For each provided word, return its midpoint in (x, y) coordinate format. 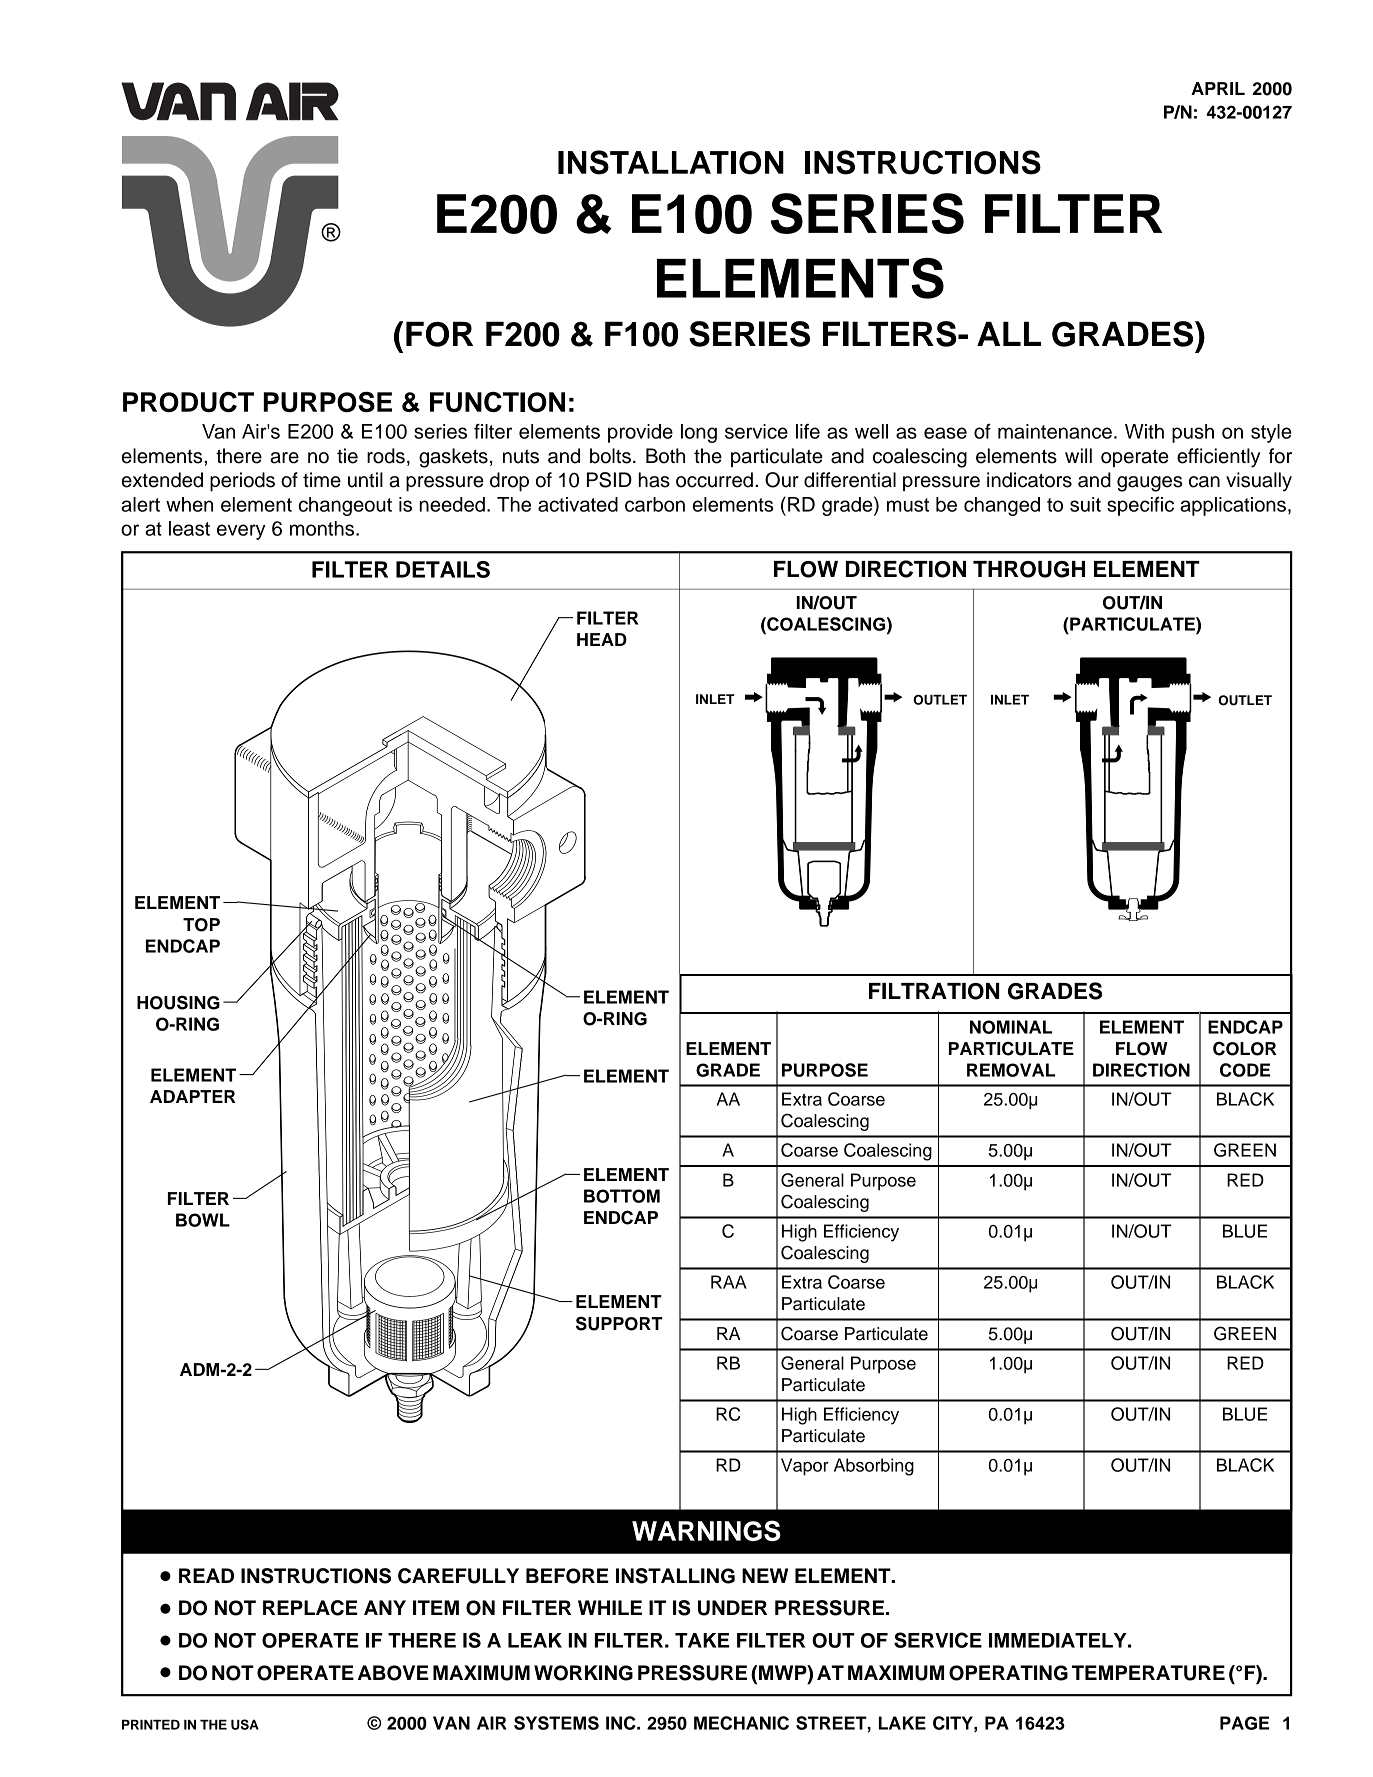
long (699, 433)
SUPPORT (619, 1323)
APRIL (1218, 88)
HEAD (602, 639)
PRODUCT (188, 402)
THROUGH (1029, 569)
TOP (201, 925)
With (1144, 431)
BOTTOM (622, 1196)
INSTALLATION (671, 162)
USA (245, 1724)
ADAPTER (193, 1096)
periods (242, 482)
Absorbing (874, 1467)
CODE (1245, 1070)
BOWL (203, 1220)
